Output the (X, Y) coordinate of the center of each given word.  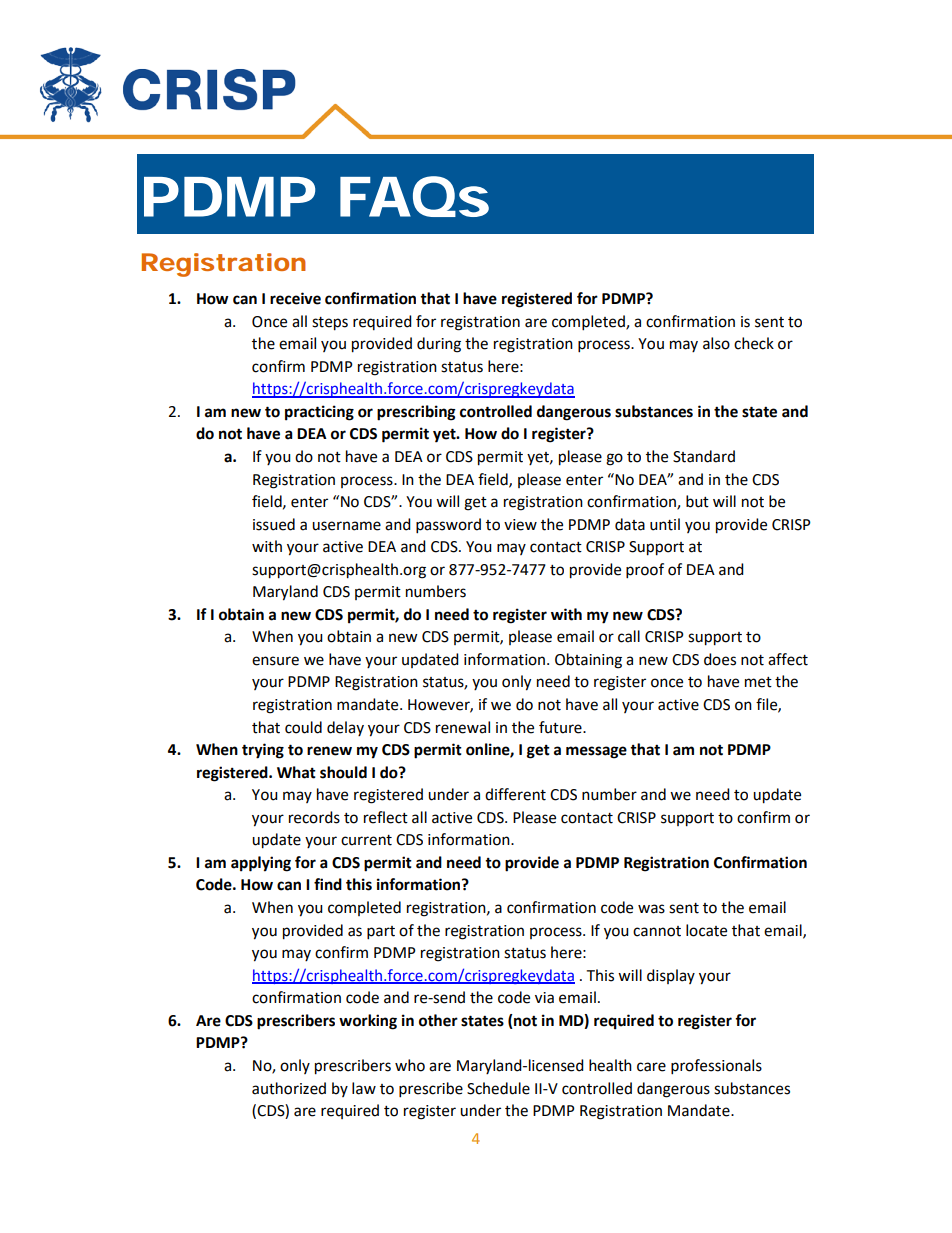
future (561, 727)
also (716, 343)
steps (330, 324)
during (439, 345)
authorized (289, 1088)
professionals (716, 1067)
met (758, 682)
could (303, 727)
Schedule (498, 1088)
